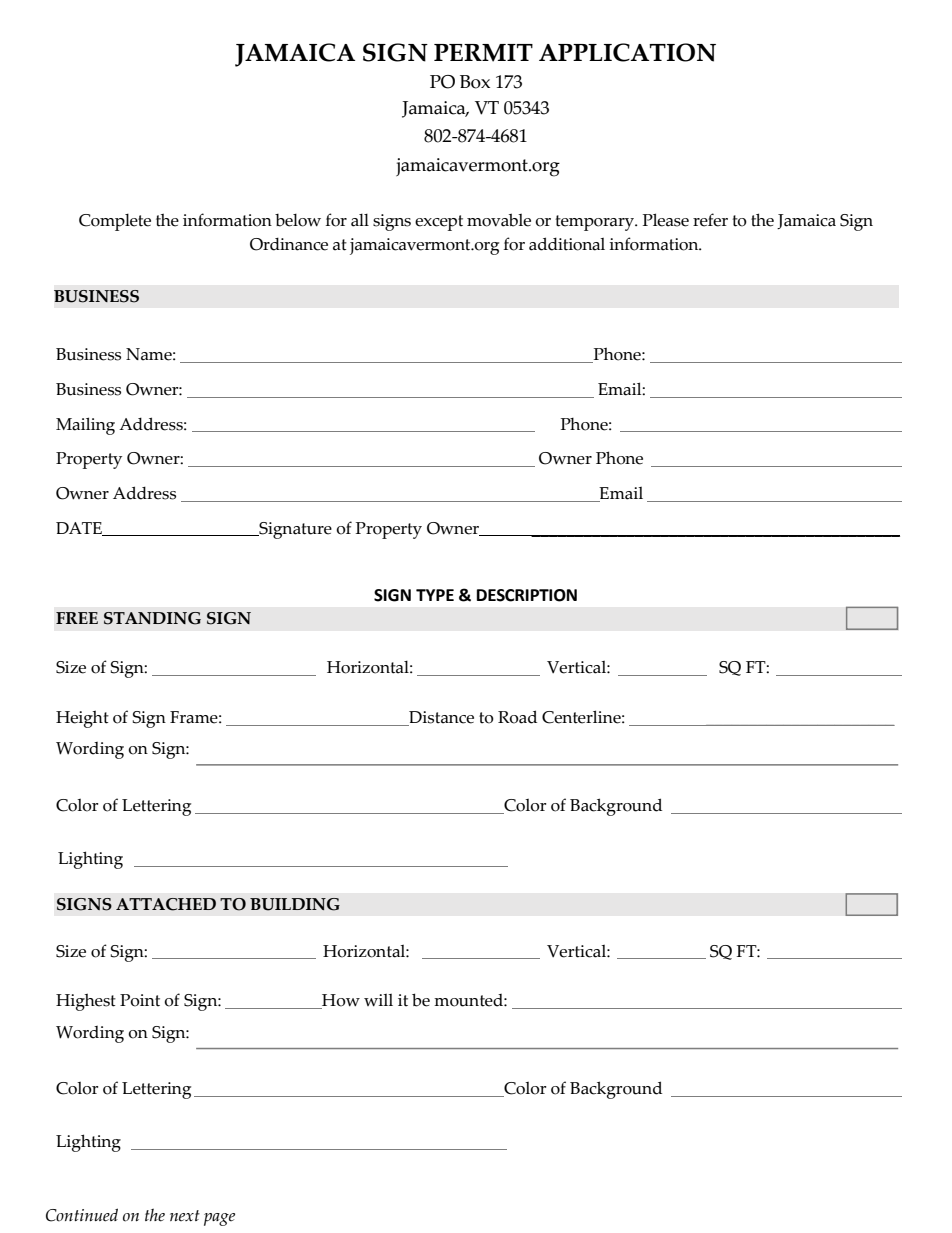  Describe the element at coordinates (360, 220) in the page. I see `all` at that location.
